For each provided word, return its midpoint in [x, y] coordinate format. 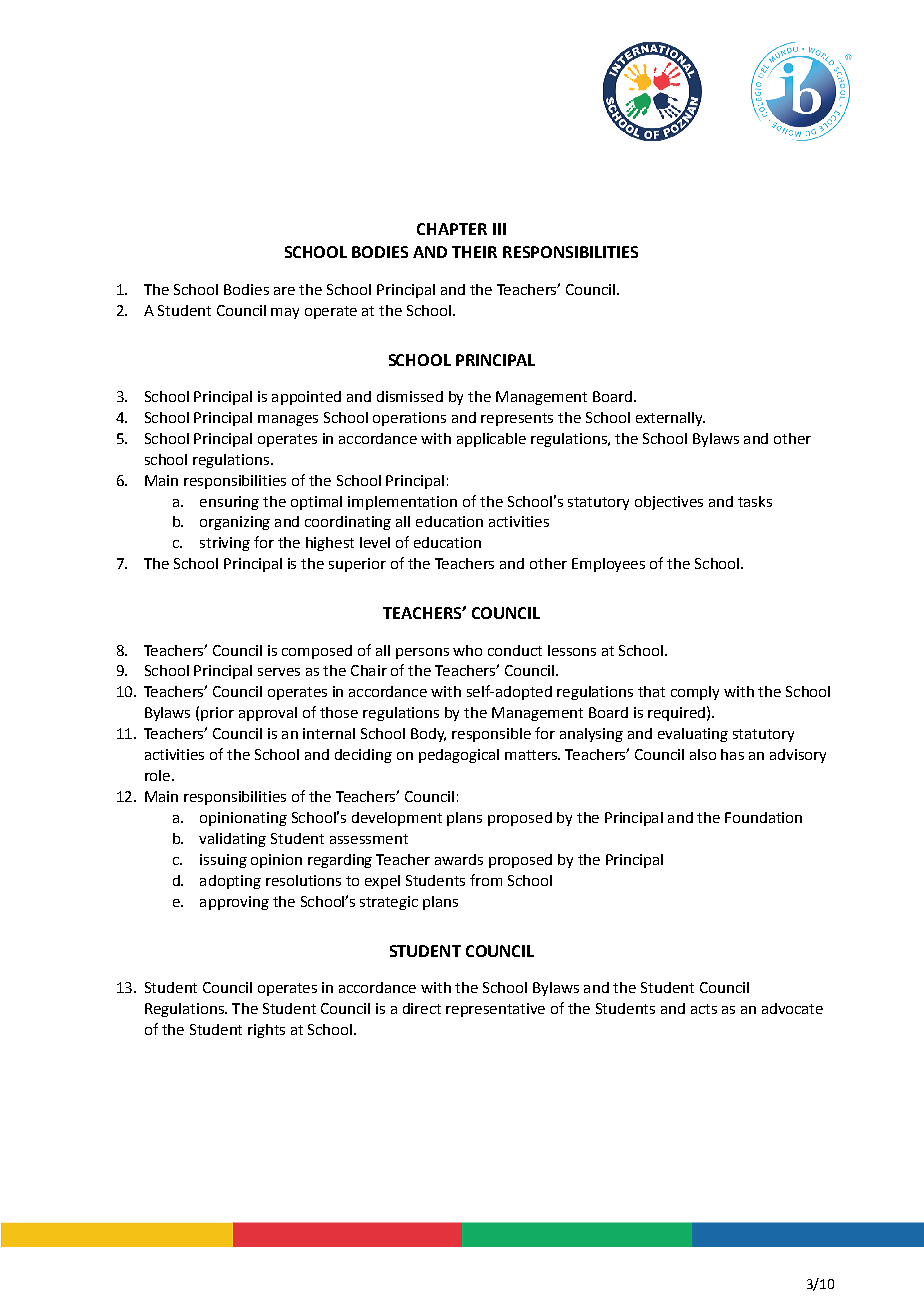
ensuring [229, 503]
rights [266, 1031]
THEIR [474, 252]
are [284, 291]
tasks [755, 501]
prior [217, 714]
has [732, 754]
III [499, 229]
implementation [402, 503]
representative [495, 1010]
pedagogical [459, 756]
